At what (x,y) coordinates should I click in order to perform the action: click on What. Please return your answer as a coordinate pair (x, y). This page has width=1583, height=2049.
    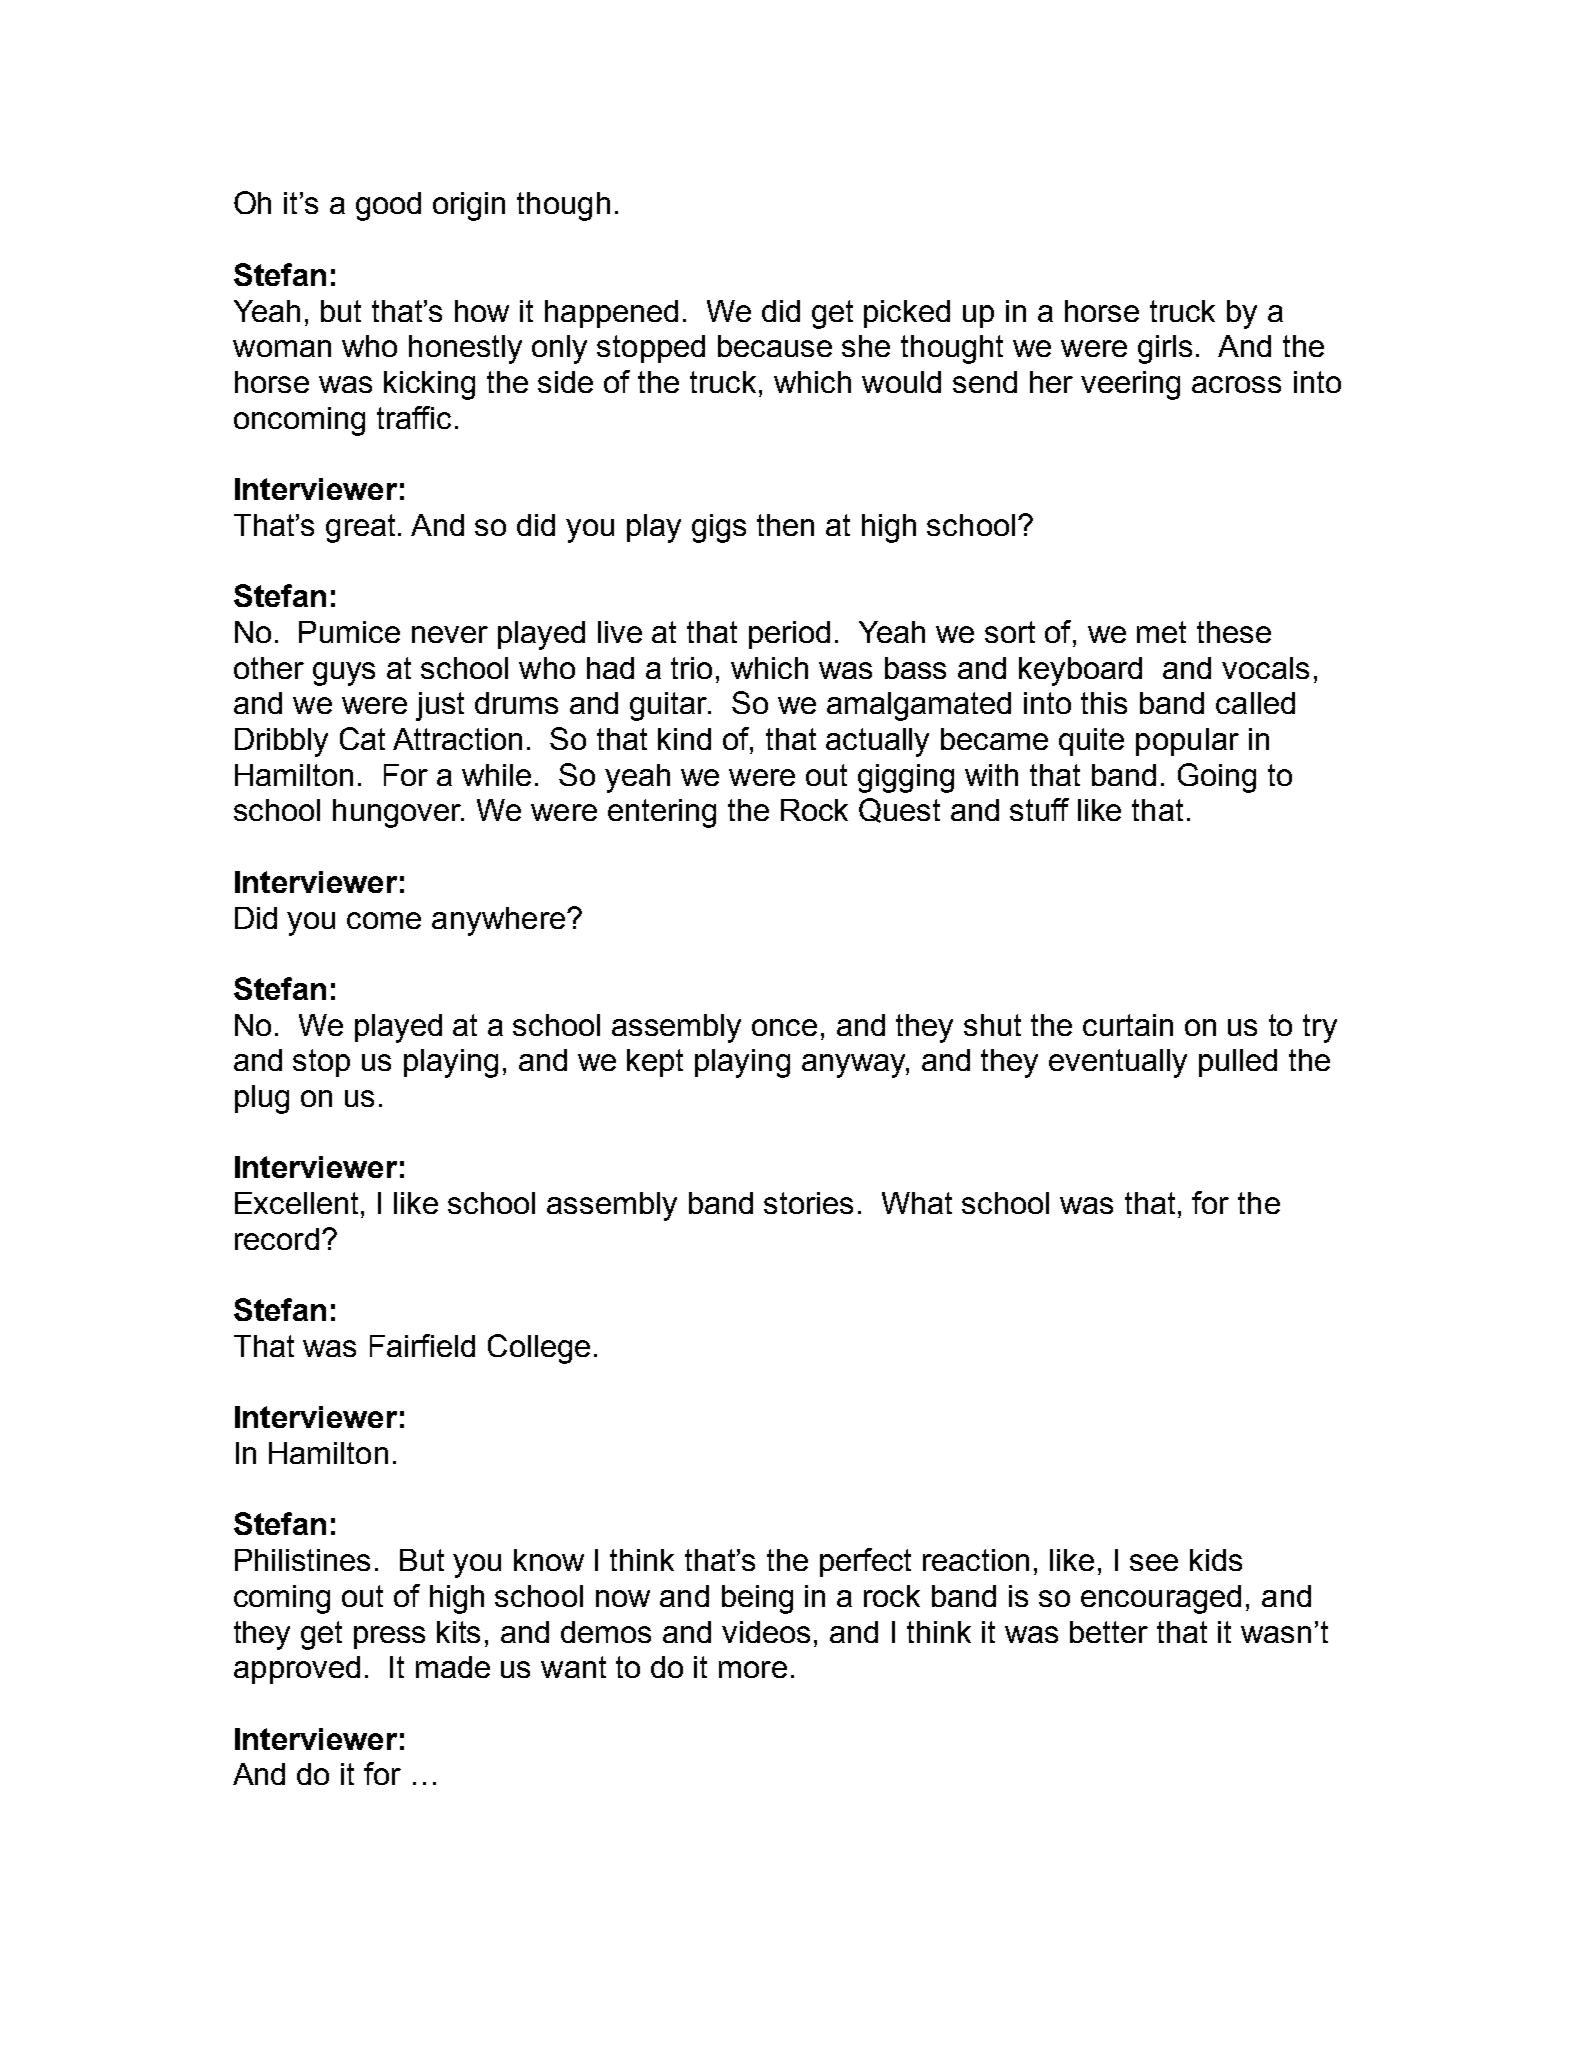
    Looking at the image, I should click on (917, 1203).
